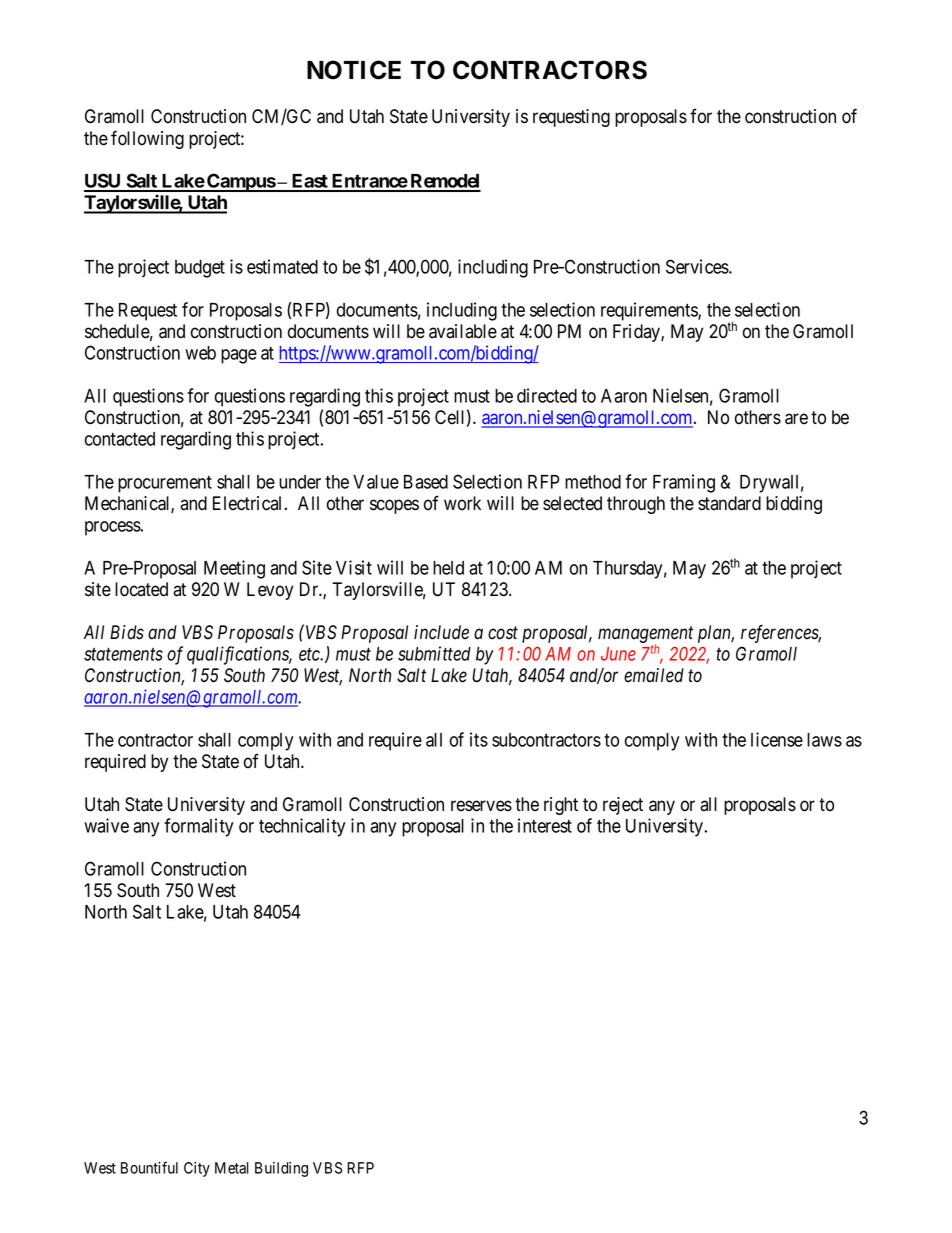 The height and width of the page is (1233, 952). Describe the element at coordinates (463, 331) in the page. I see `available` at that location.
